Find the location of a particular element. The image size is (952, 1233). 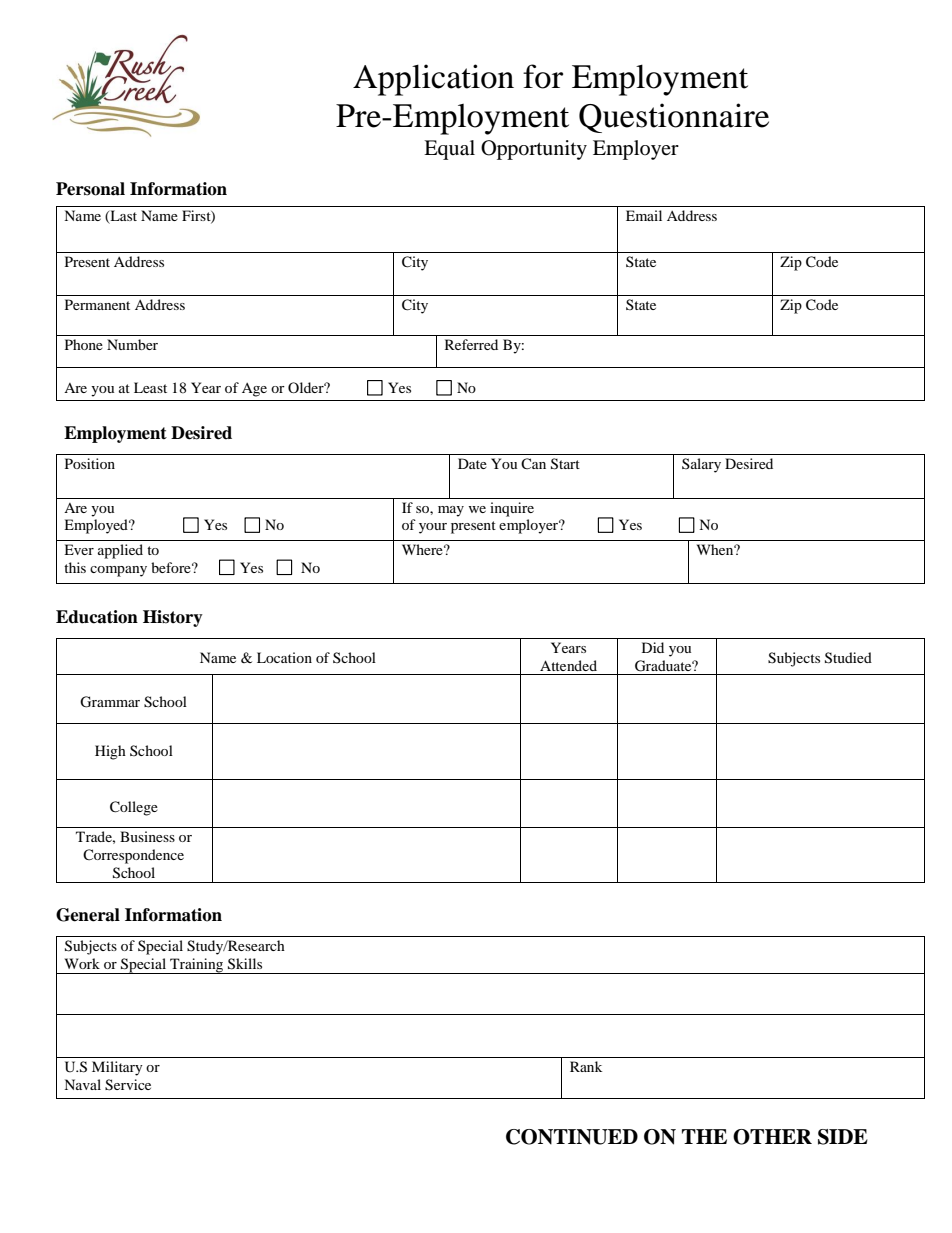

Application is located at coordinates (433, 80).
